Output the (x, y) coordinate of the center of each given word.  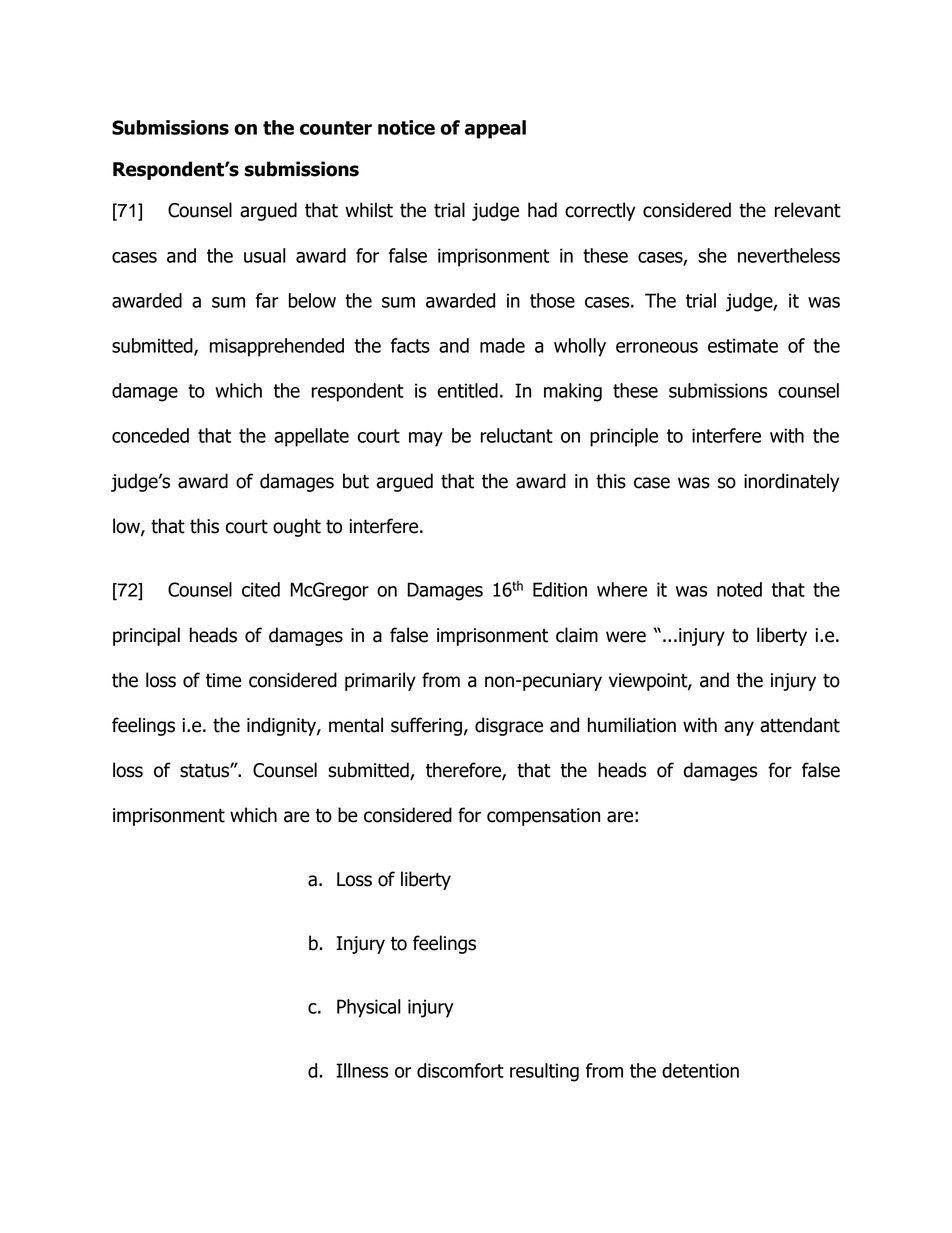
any (739, 728)
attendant (800, 725)
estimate (743, 345)
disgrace (509, 726)
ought (297, 527)
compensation (543, 817)
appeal (495, 129)
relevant (808, 210)
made (502, 345)
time (224, 680)
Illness (362, 1070)
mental (356, 725)
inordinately (792, 482)
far (267, 300)
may (426, 439)
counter (336, 128)
